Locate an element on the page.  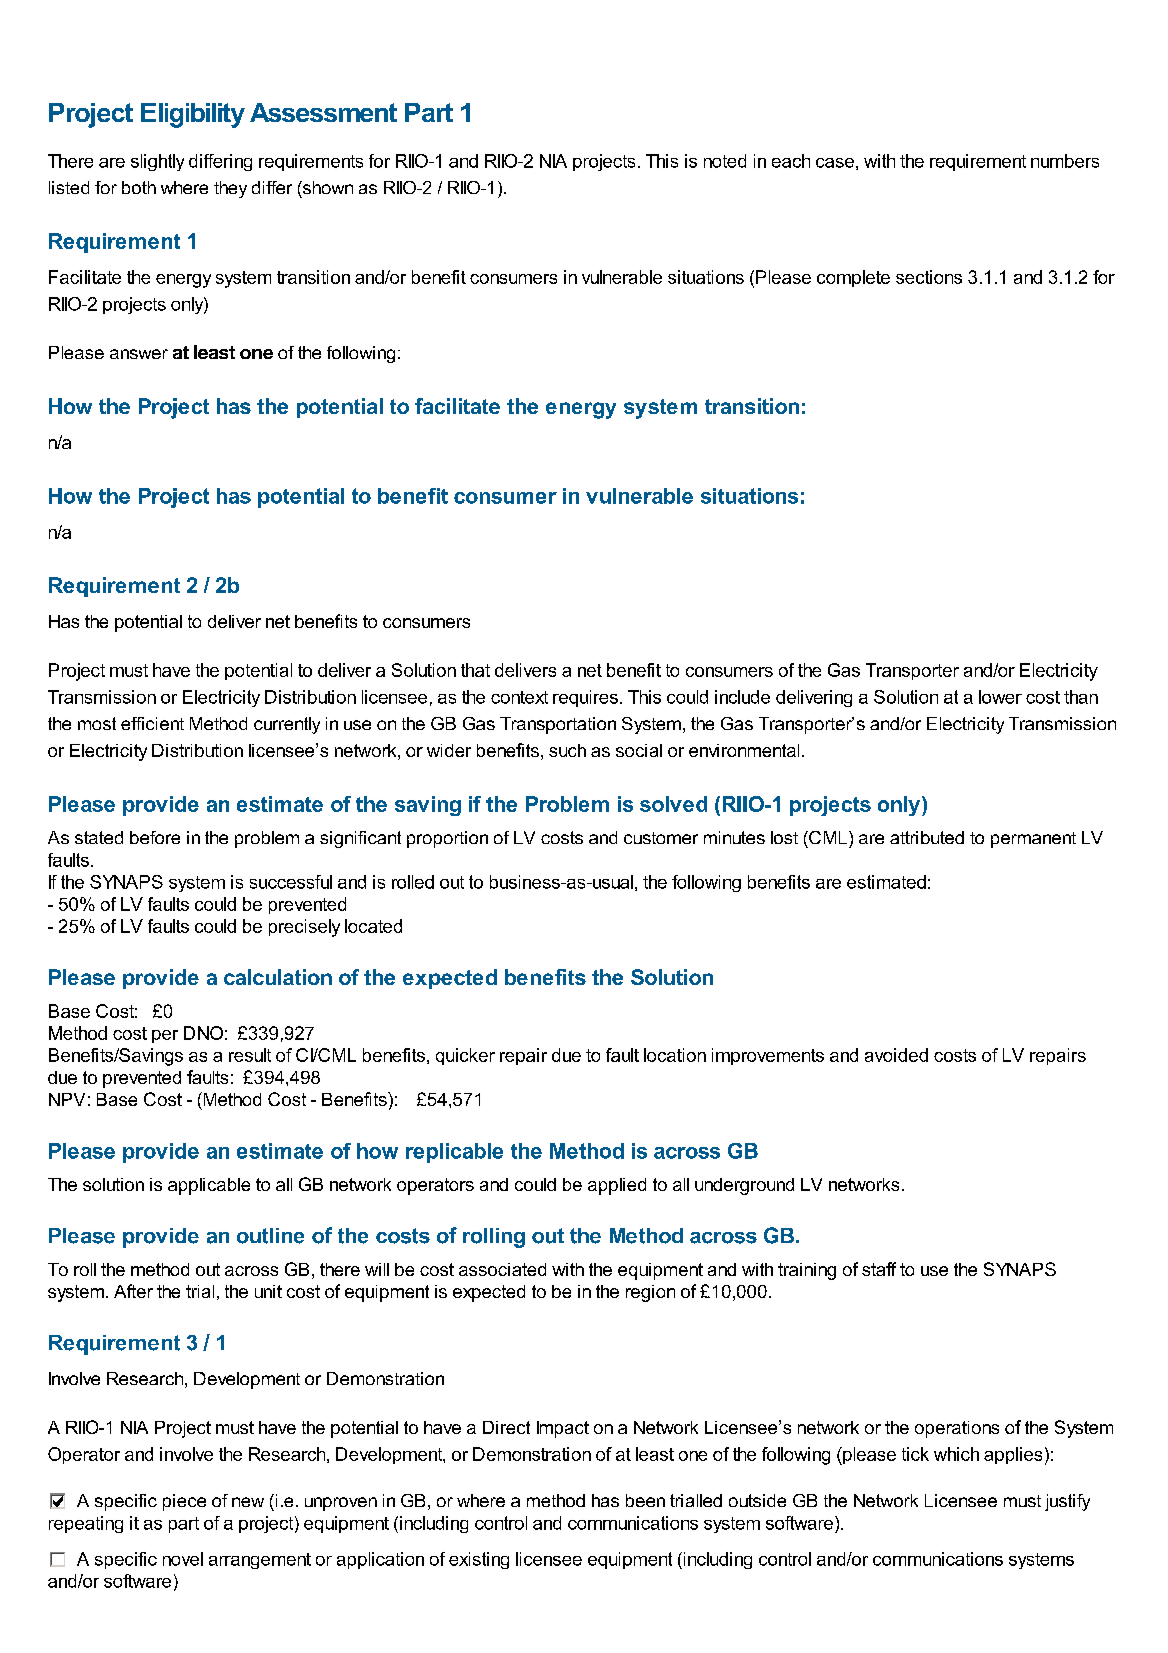
applicable is located at coordinates (209, 1186).
